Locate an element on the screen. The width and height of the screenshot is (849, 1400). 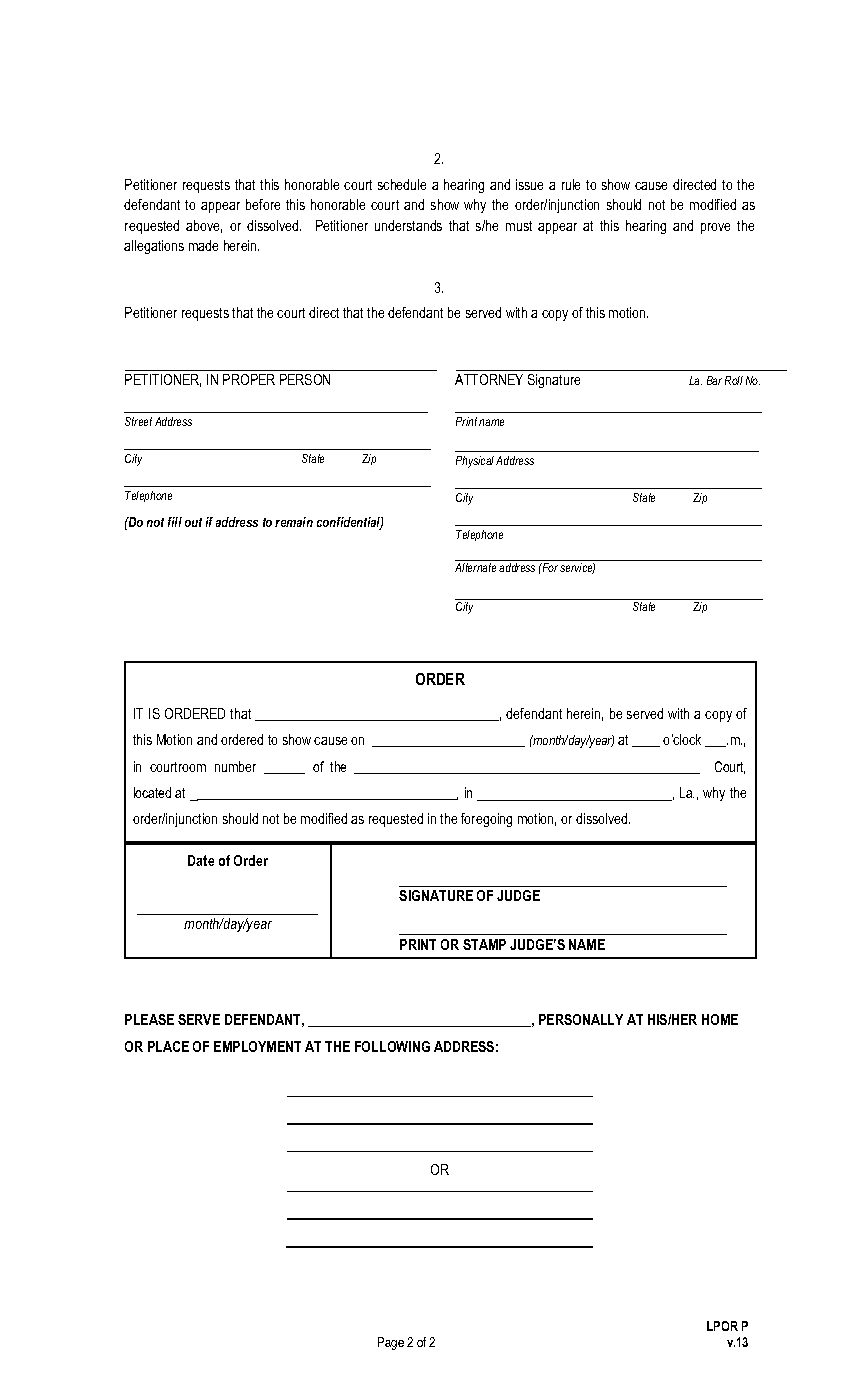
STAMP is located at coordinates (484, 944).
